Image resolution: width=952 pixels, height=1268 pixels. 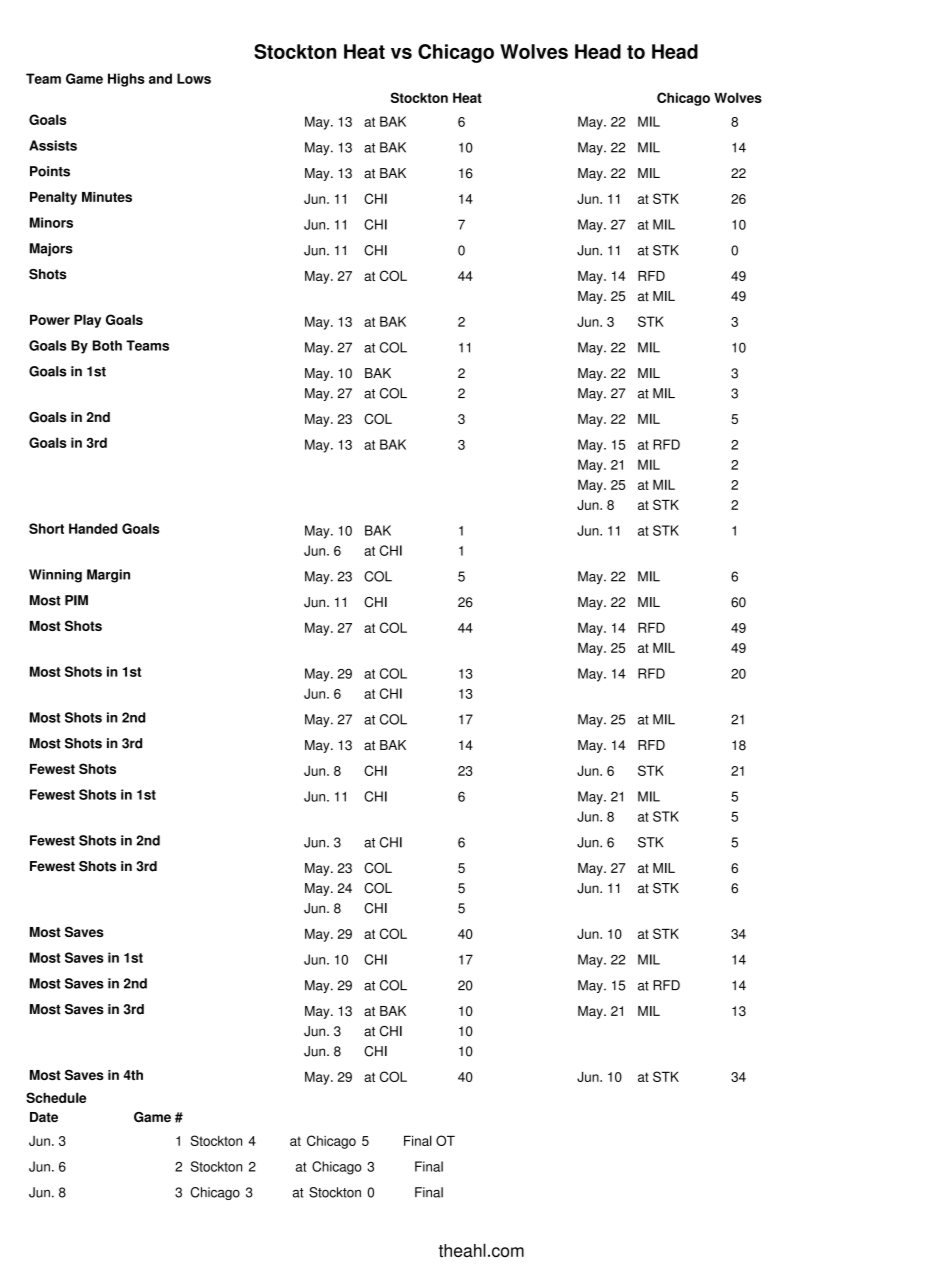 I want to click on Date, so click(x=44, y=1117).
